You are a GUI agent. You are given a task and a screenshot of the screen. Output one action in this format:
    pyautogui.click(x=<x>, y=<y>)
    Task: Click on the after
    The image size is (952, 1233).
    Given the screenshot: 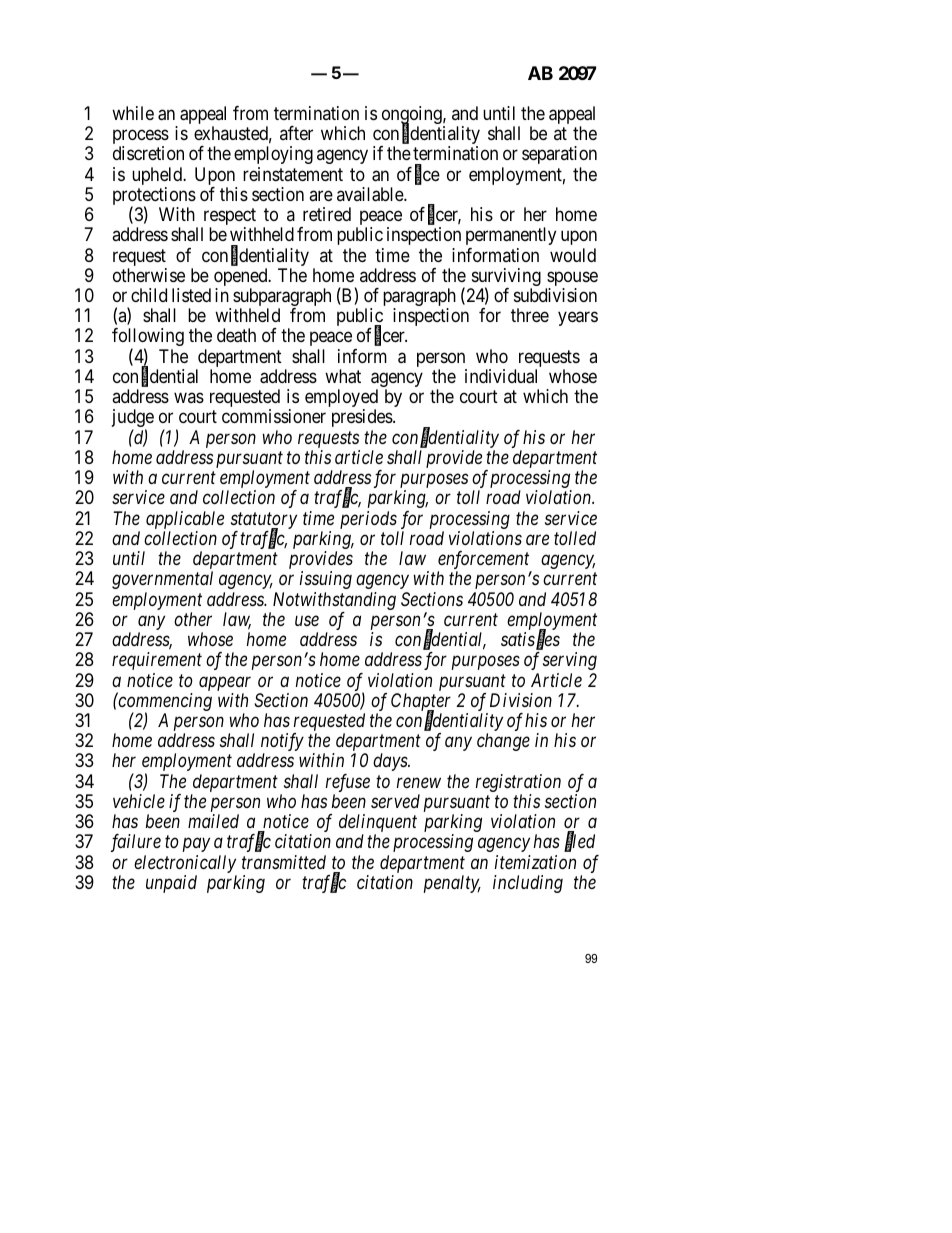 What is the action you would take?
    pyautogui.click(x=296, y=133)
